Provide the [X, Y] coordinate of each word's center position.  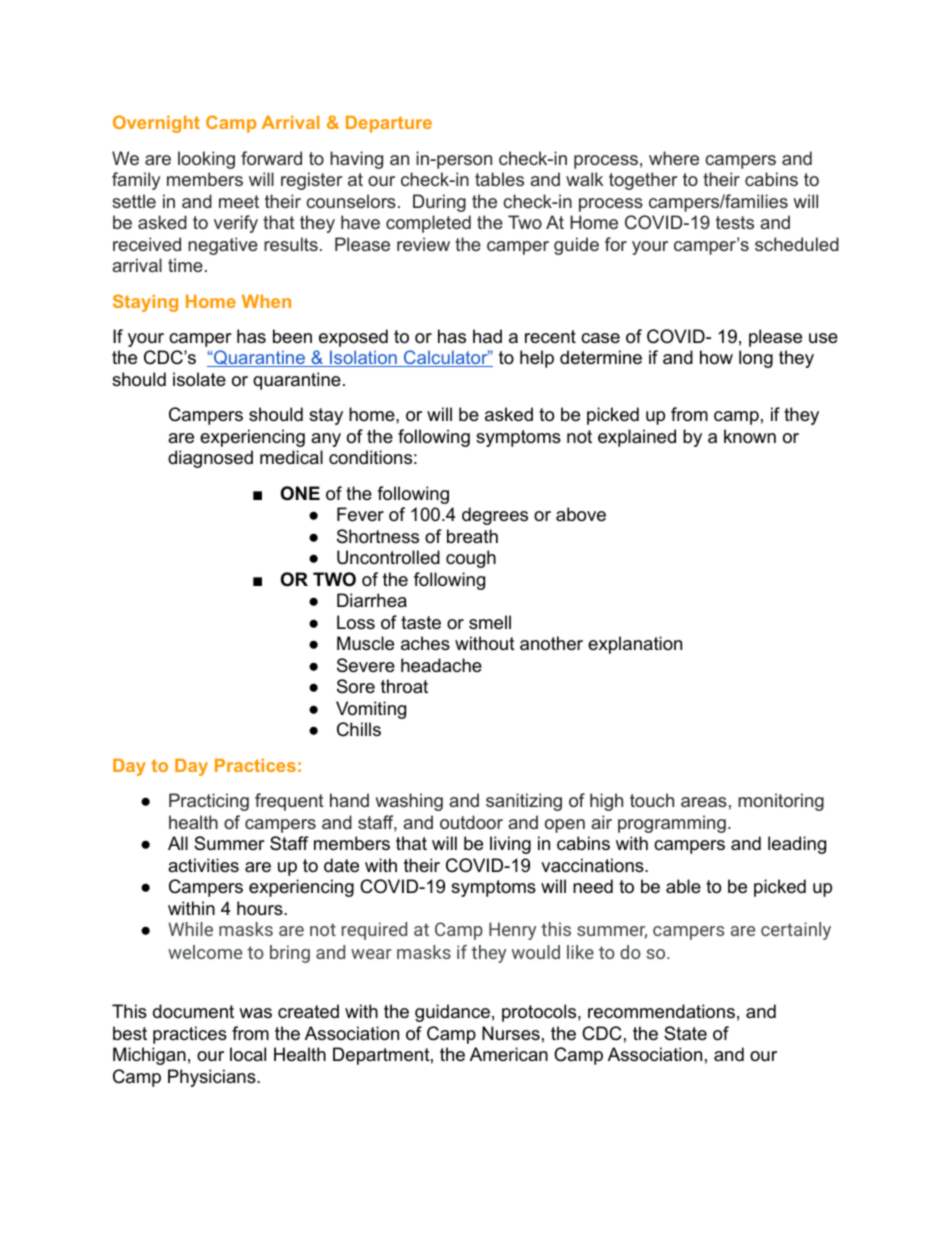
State [685, 1033]
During [439, 203]
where [674, 158]
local [248, 1054]
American [509, 1054]
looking [206, 160]
